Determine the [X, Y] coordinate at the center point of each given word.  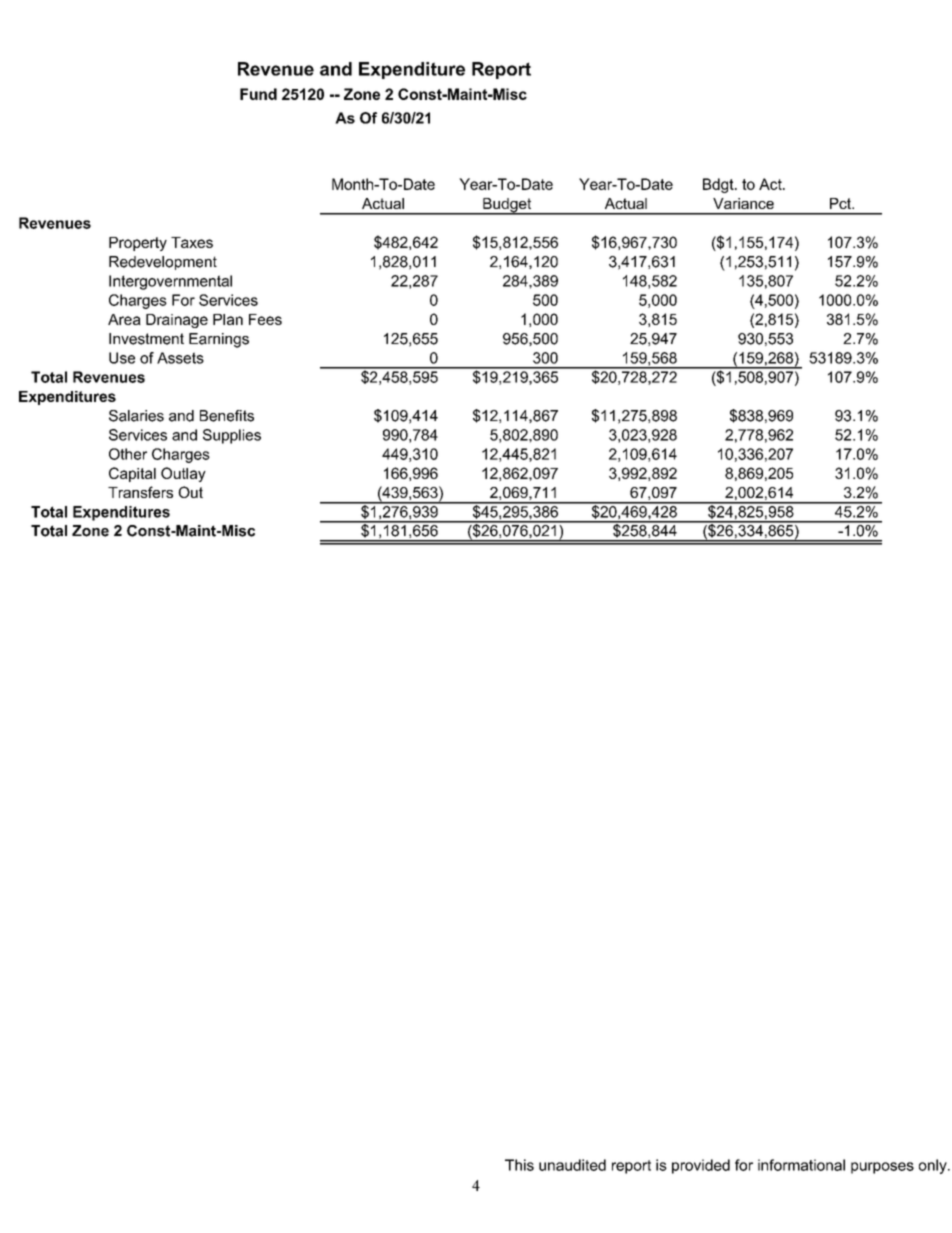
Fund [258, 94]
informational [801, 1165]
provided [701, 1166]
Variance [743, 203]
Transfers [140, 492]
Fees [265, 319]
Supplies [232, 436]
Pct [841, 203]
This [519, 1165]
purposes [882, 1168]
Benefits [227, 416]
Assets [180, 358]
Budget [507, 206]
